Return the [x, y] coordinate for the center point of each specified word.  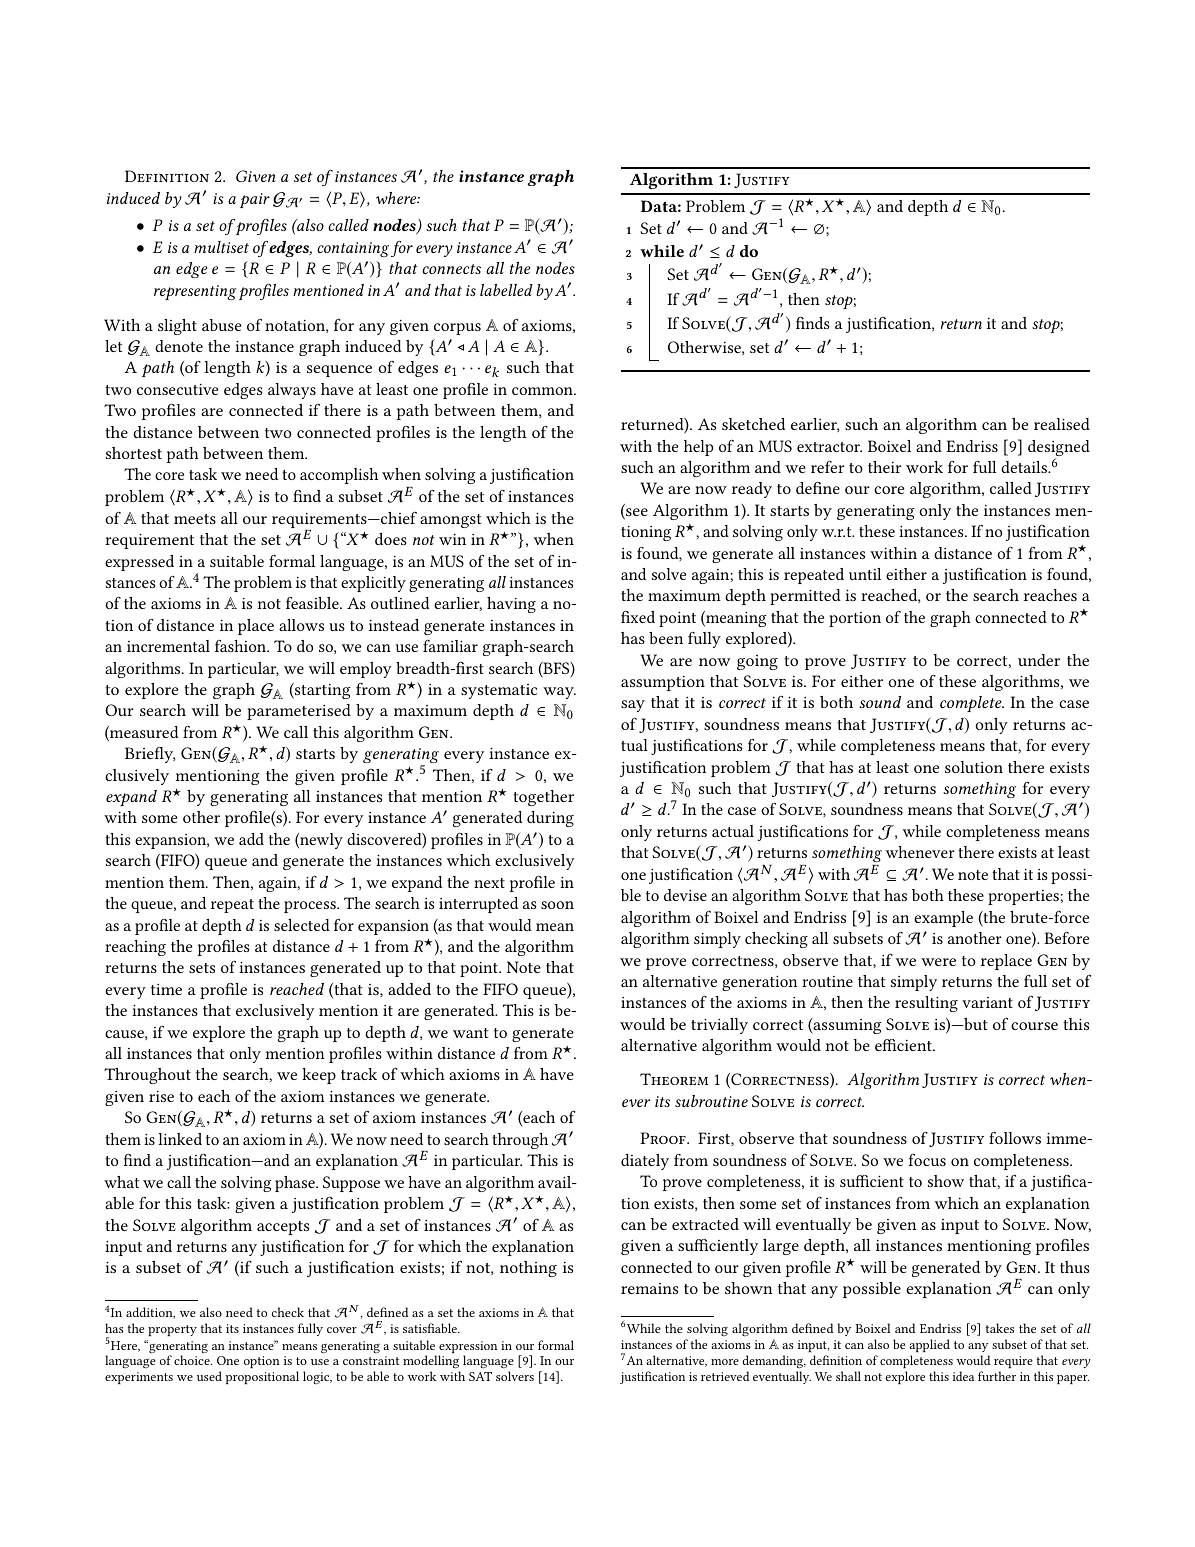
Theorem [674, 1079]
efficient [904, 1045]
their [884, 467]
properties [1023, 897]
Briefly [150, 755]
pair [255, 200]
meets [195, 519]
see [636, 513]
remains [649, 1288]
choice [193, 1360]
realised [1062, 424]
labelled [506, 290]
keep [319, 1076]
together [543, 798]
